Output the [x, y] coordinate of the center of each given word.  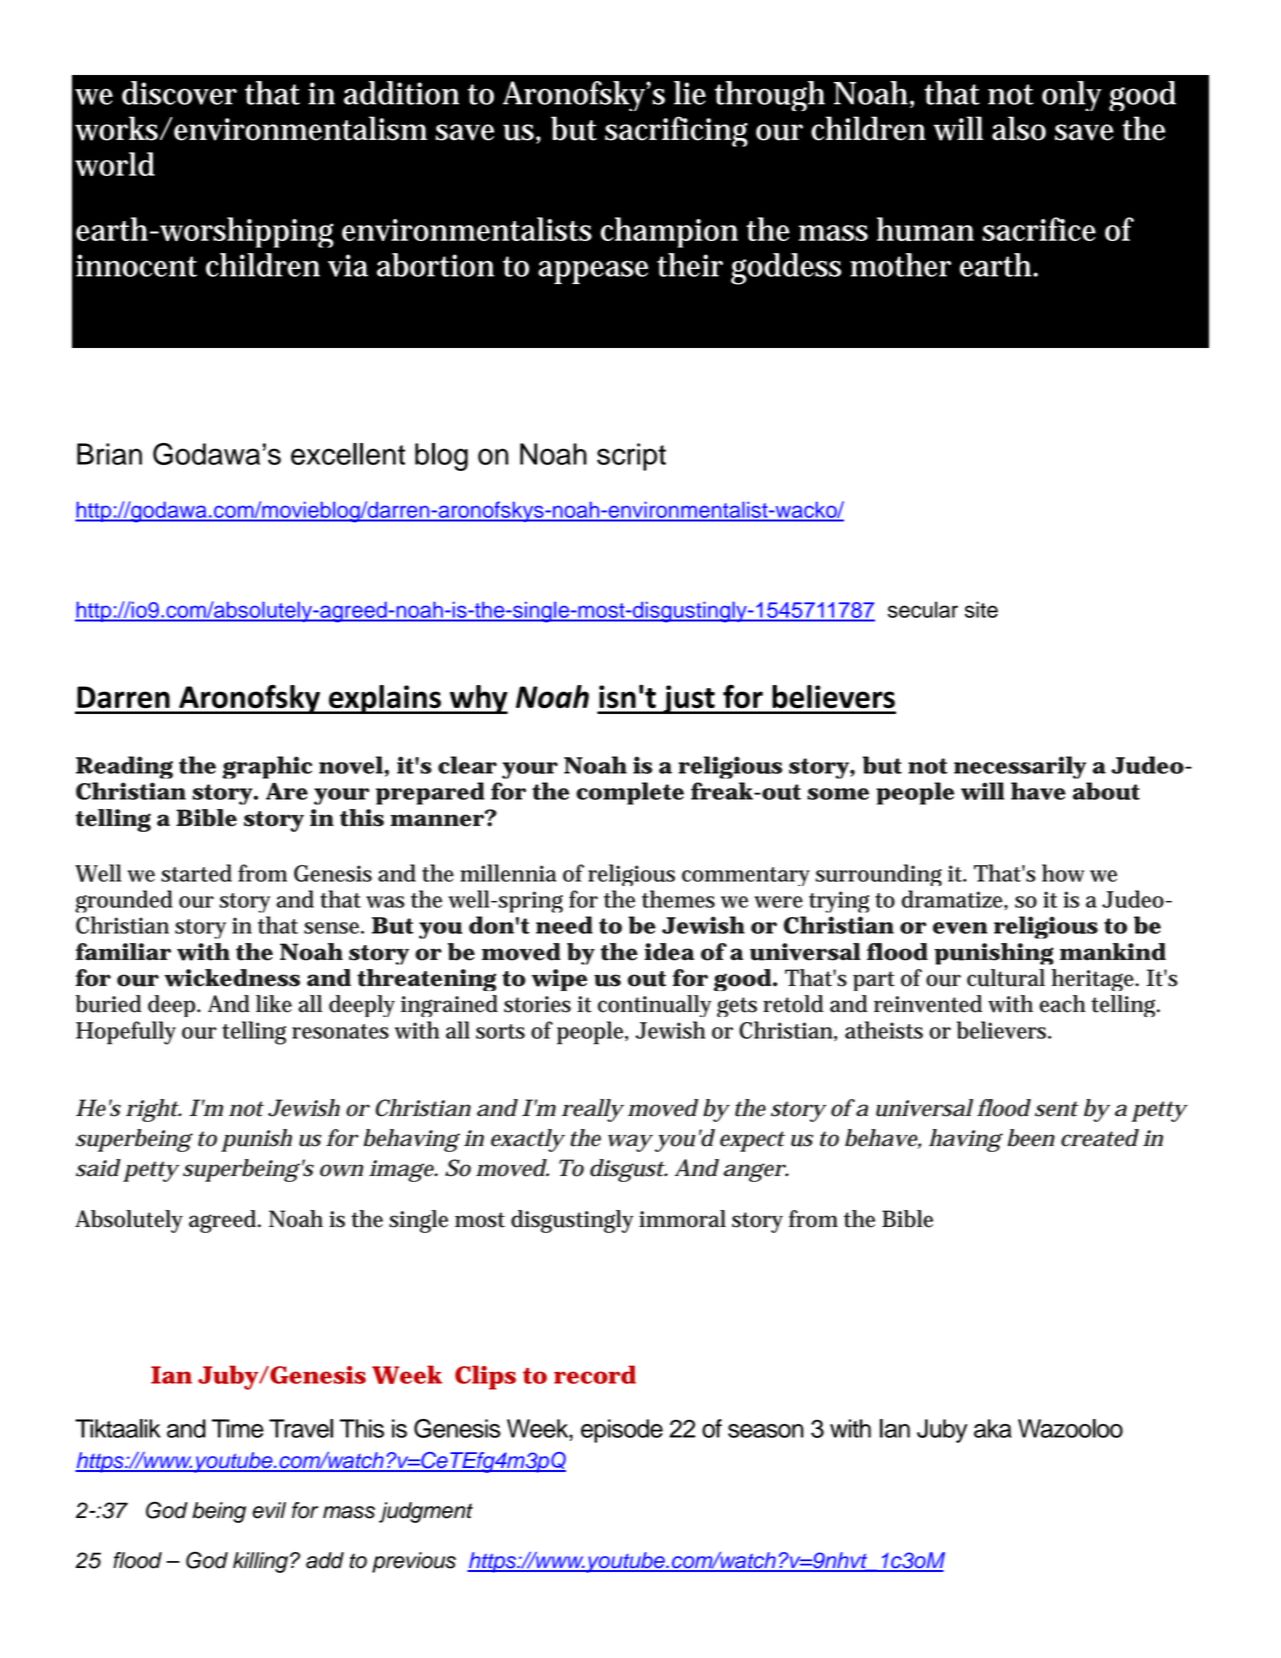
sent [1057, 1109]
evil [269, 1510]
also [1019, 128]
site [981, 609]
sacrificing [676, 131]
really [593, 1110]
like [274, 1004]
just [689, 699]
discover [179, 93]
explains [385, 699]
